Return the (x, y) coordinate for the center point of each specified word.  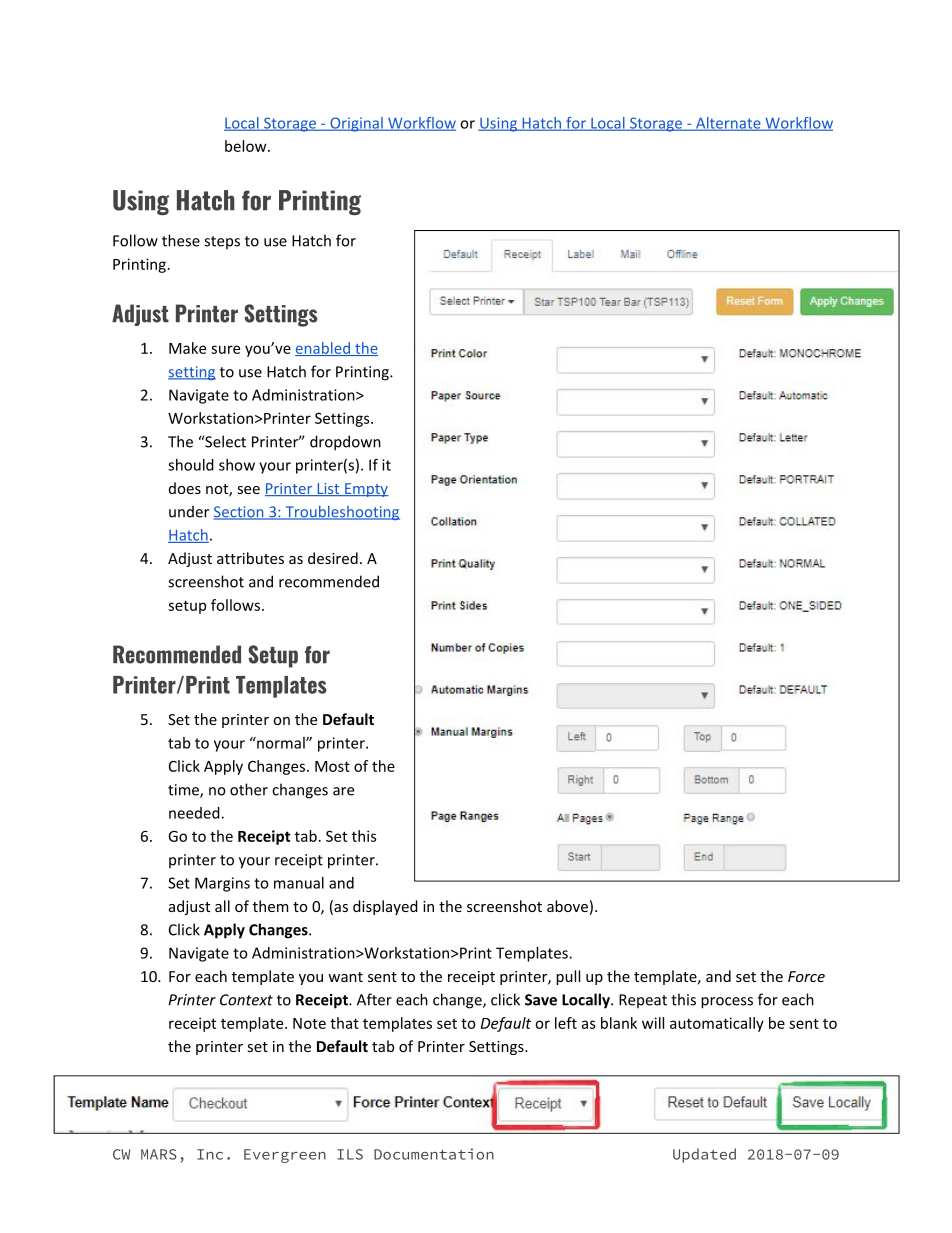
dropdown (345, 443)
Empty (366, 490)
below (247, 146)
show (237, 465)
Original (356, 124)
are (343, 791)
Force (806, 976)
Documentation (434, 1154)
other (249, 789)
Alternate (728, 124)
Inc (210, 1154)
